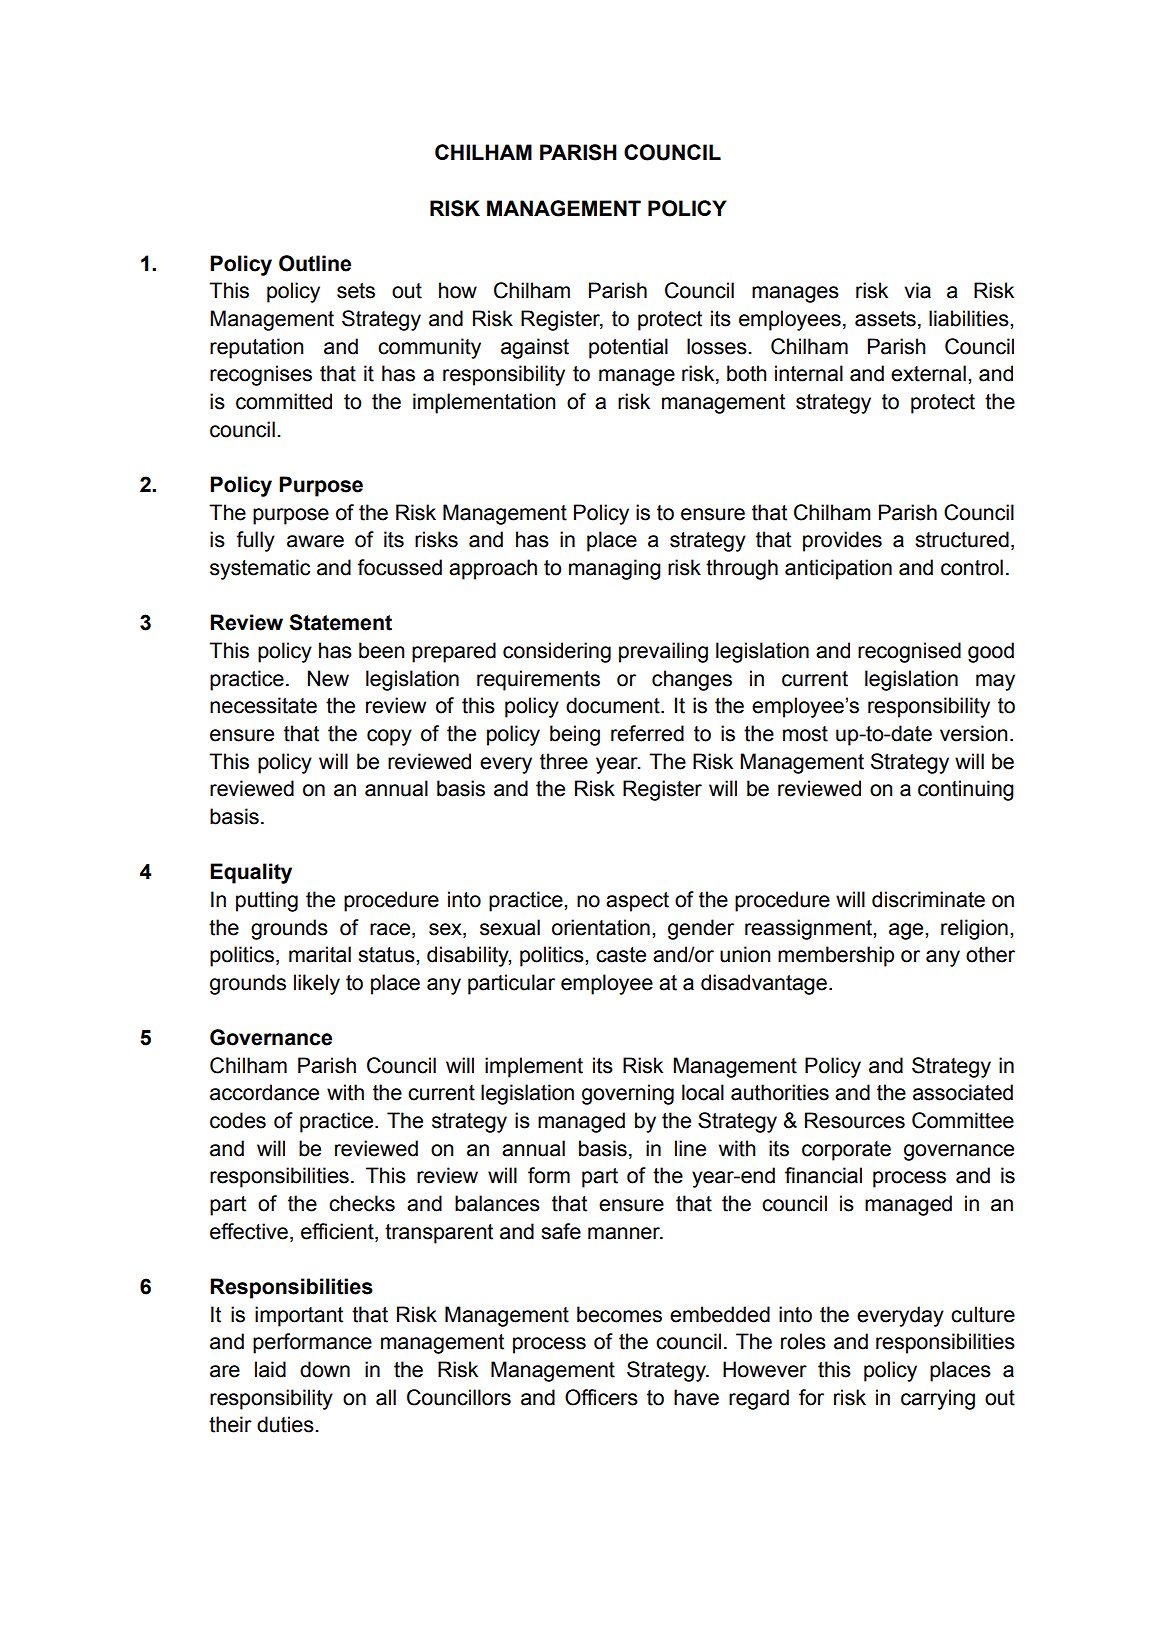 The image size is (1157, 1634). Describe the element at coordinates (637, 902) in the screenshot. I see `aspect` at that location.
